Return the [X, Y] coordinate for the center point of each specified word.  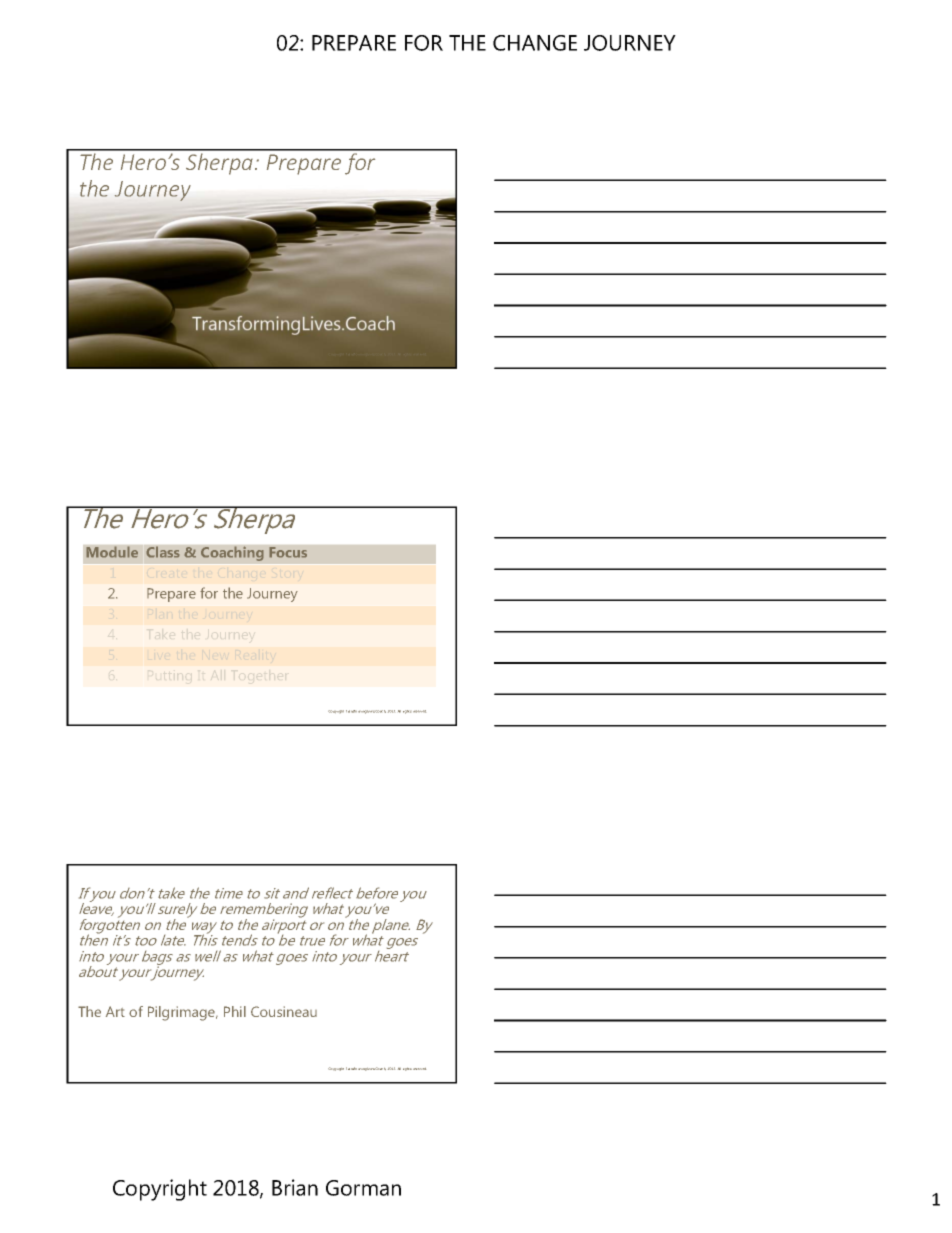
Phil [235, 1011]
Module [112, 552]
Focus [288, 552]
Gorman [363, 1188]
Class [163, 552]
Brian [295, 1187]
